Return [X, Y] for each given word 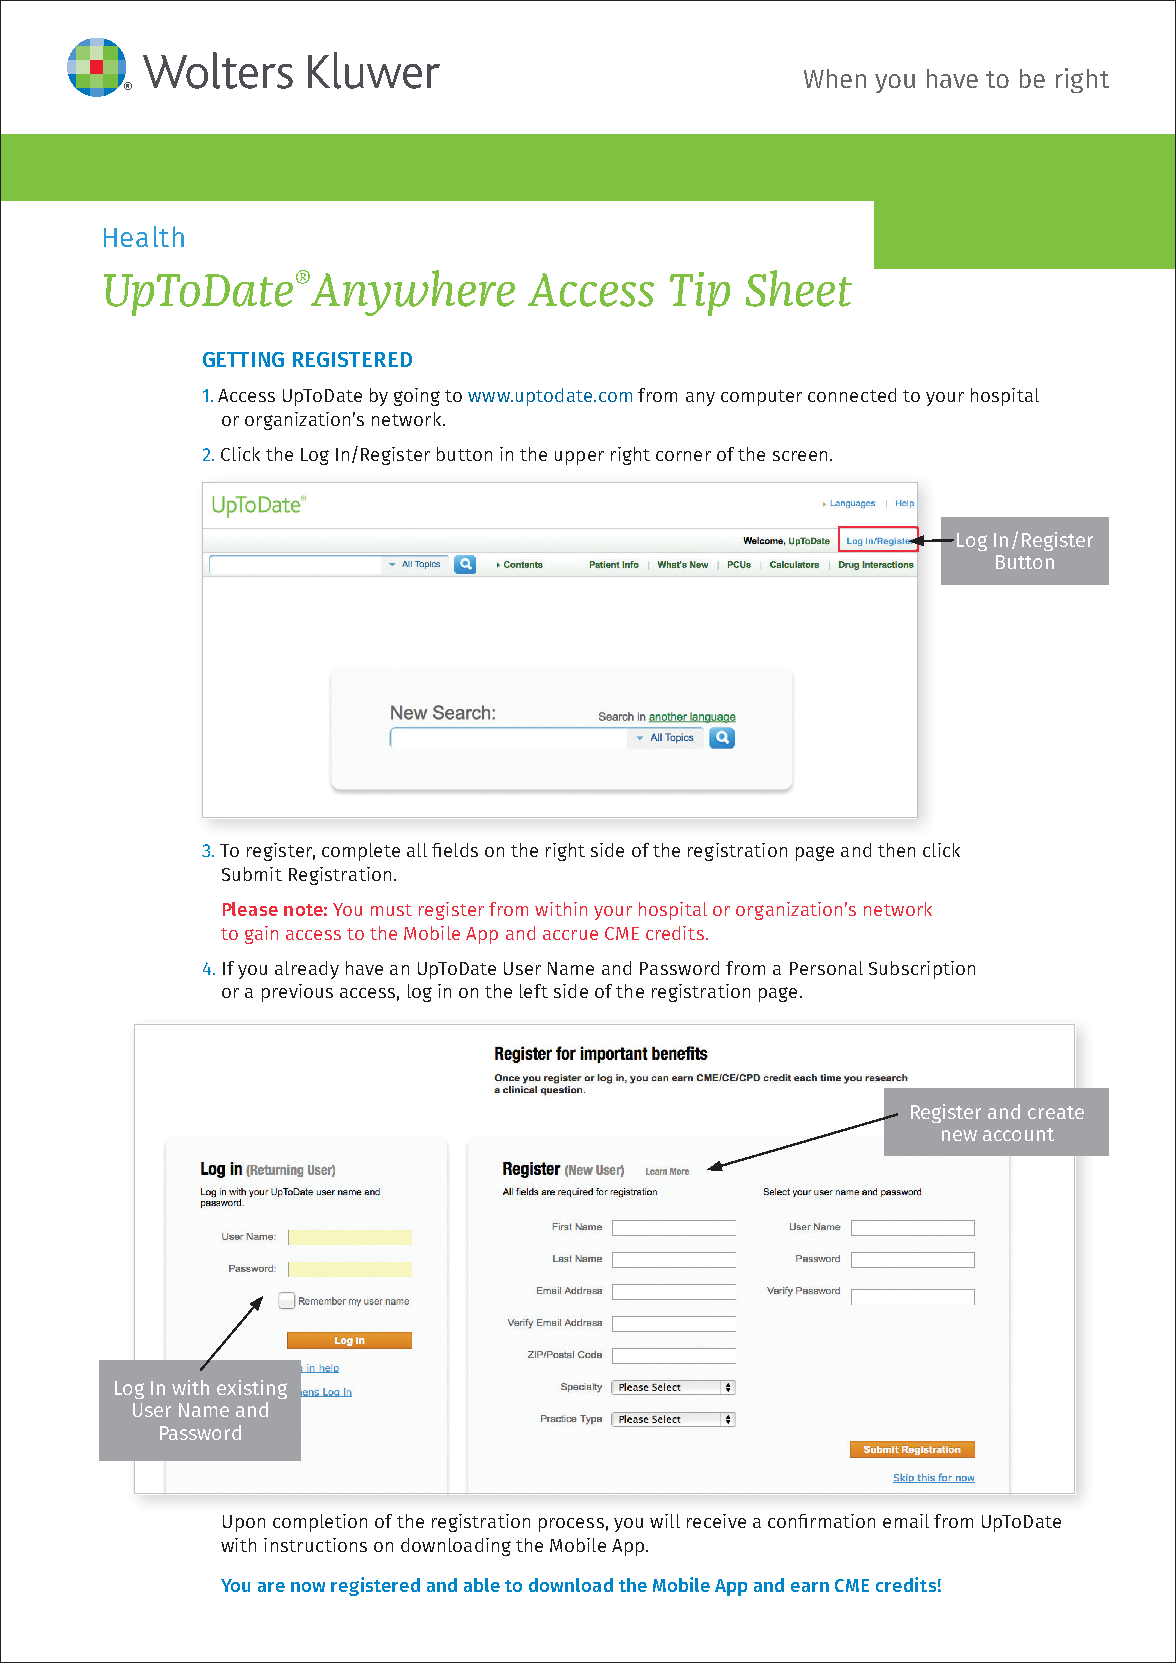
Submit [252, 874]
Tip [700, 294]
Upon [244, 1523]
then [896, 850]
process [571, 1525]
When [835, 78]
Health [144, 236]
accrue [570, 935]
